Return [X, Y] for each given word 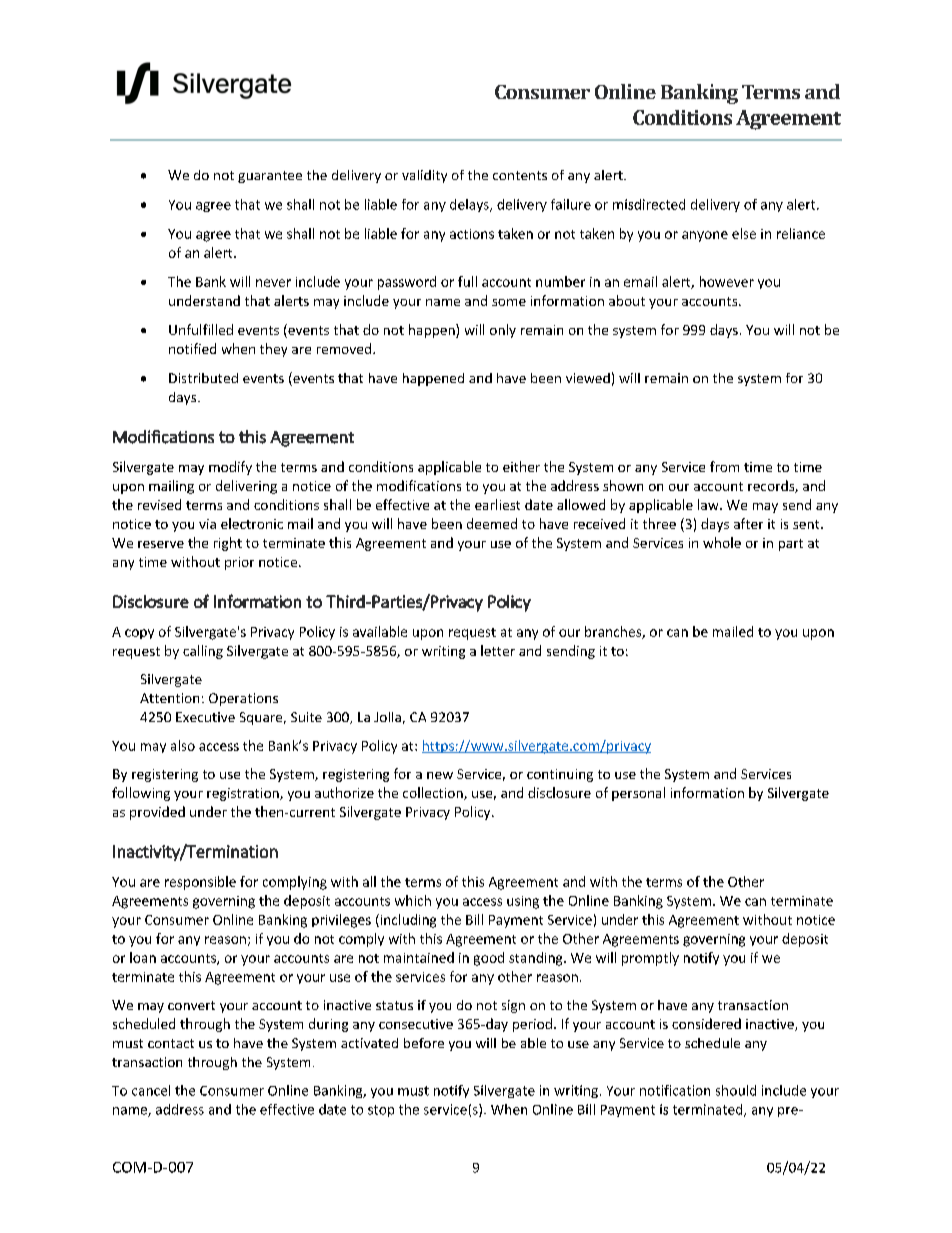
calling [203, 652]
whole [722, 542]
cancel [151, 1090]
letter [498, 650]
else [744, 233]
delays [470, 205]
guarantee [270, 177]
